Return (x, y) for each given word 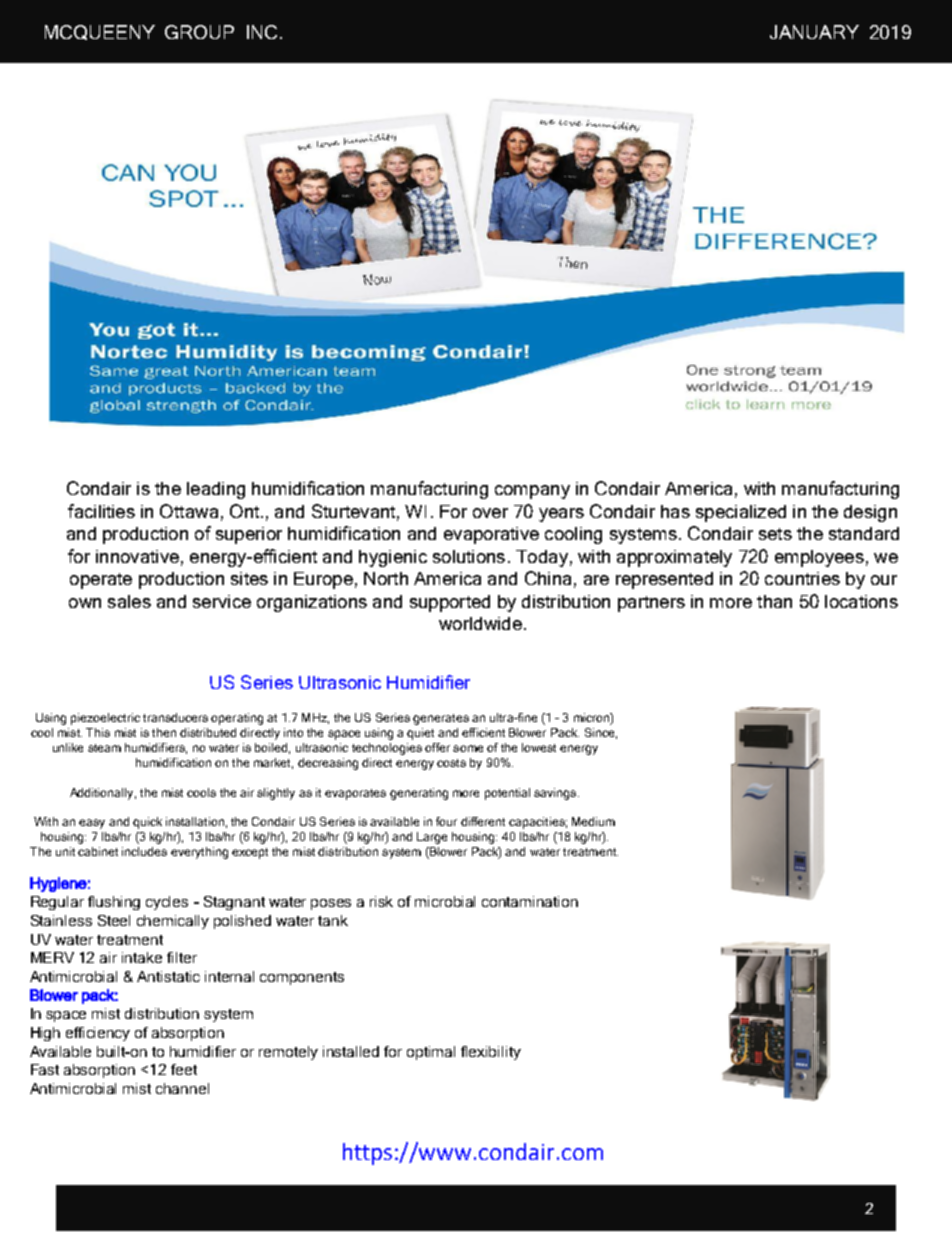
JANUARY (814, 32)
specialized (741, 513)
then (164, 732)
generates (441, 719)
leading (216, 490)
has (675, 511)
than (774, 601)
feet (184, 1069)
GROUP (199, 32)
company (532, 492)
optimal (431, 1053)
